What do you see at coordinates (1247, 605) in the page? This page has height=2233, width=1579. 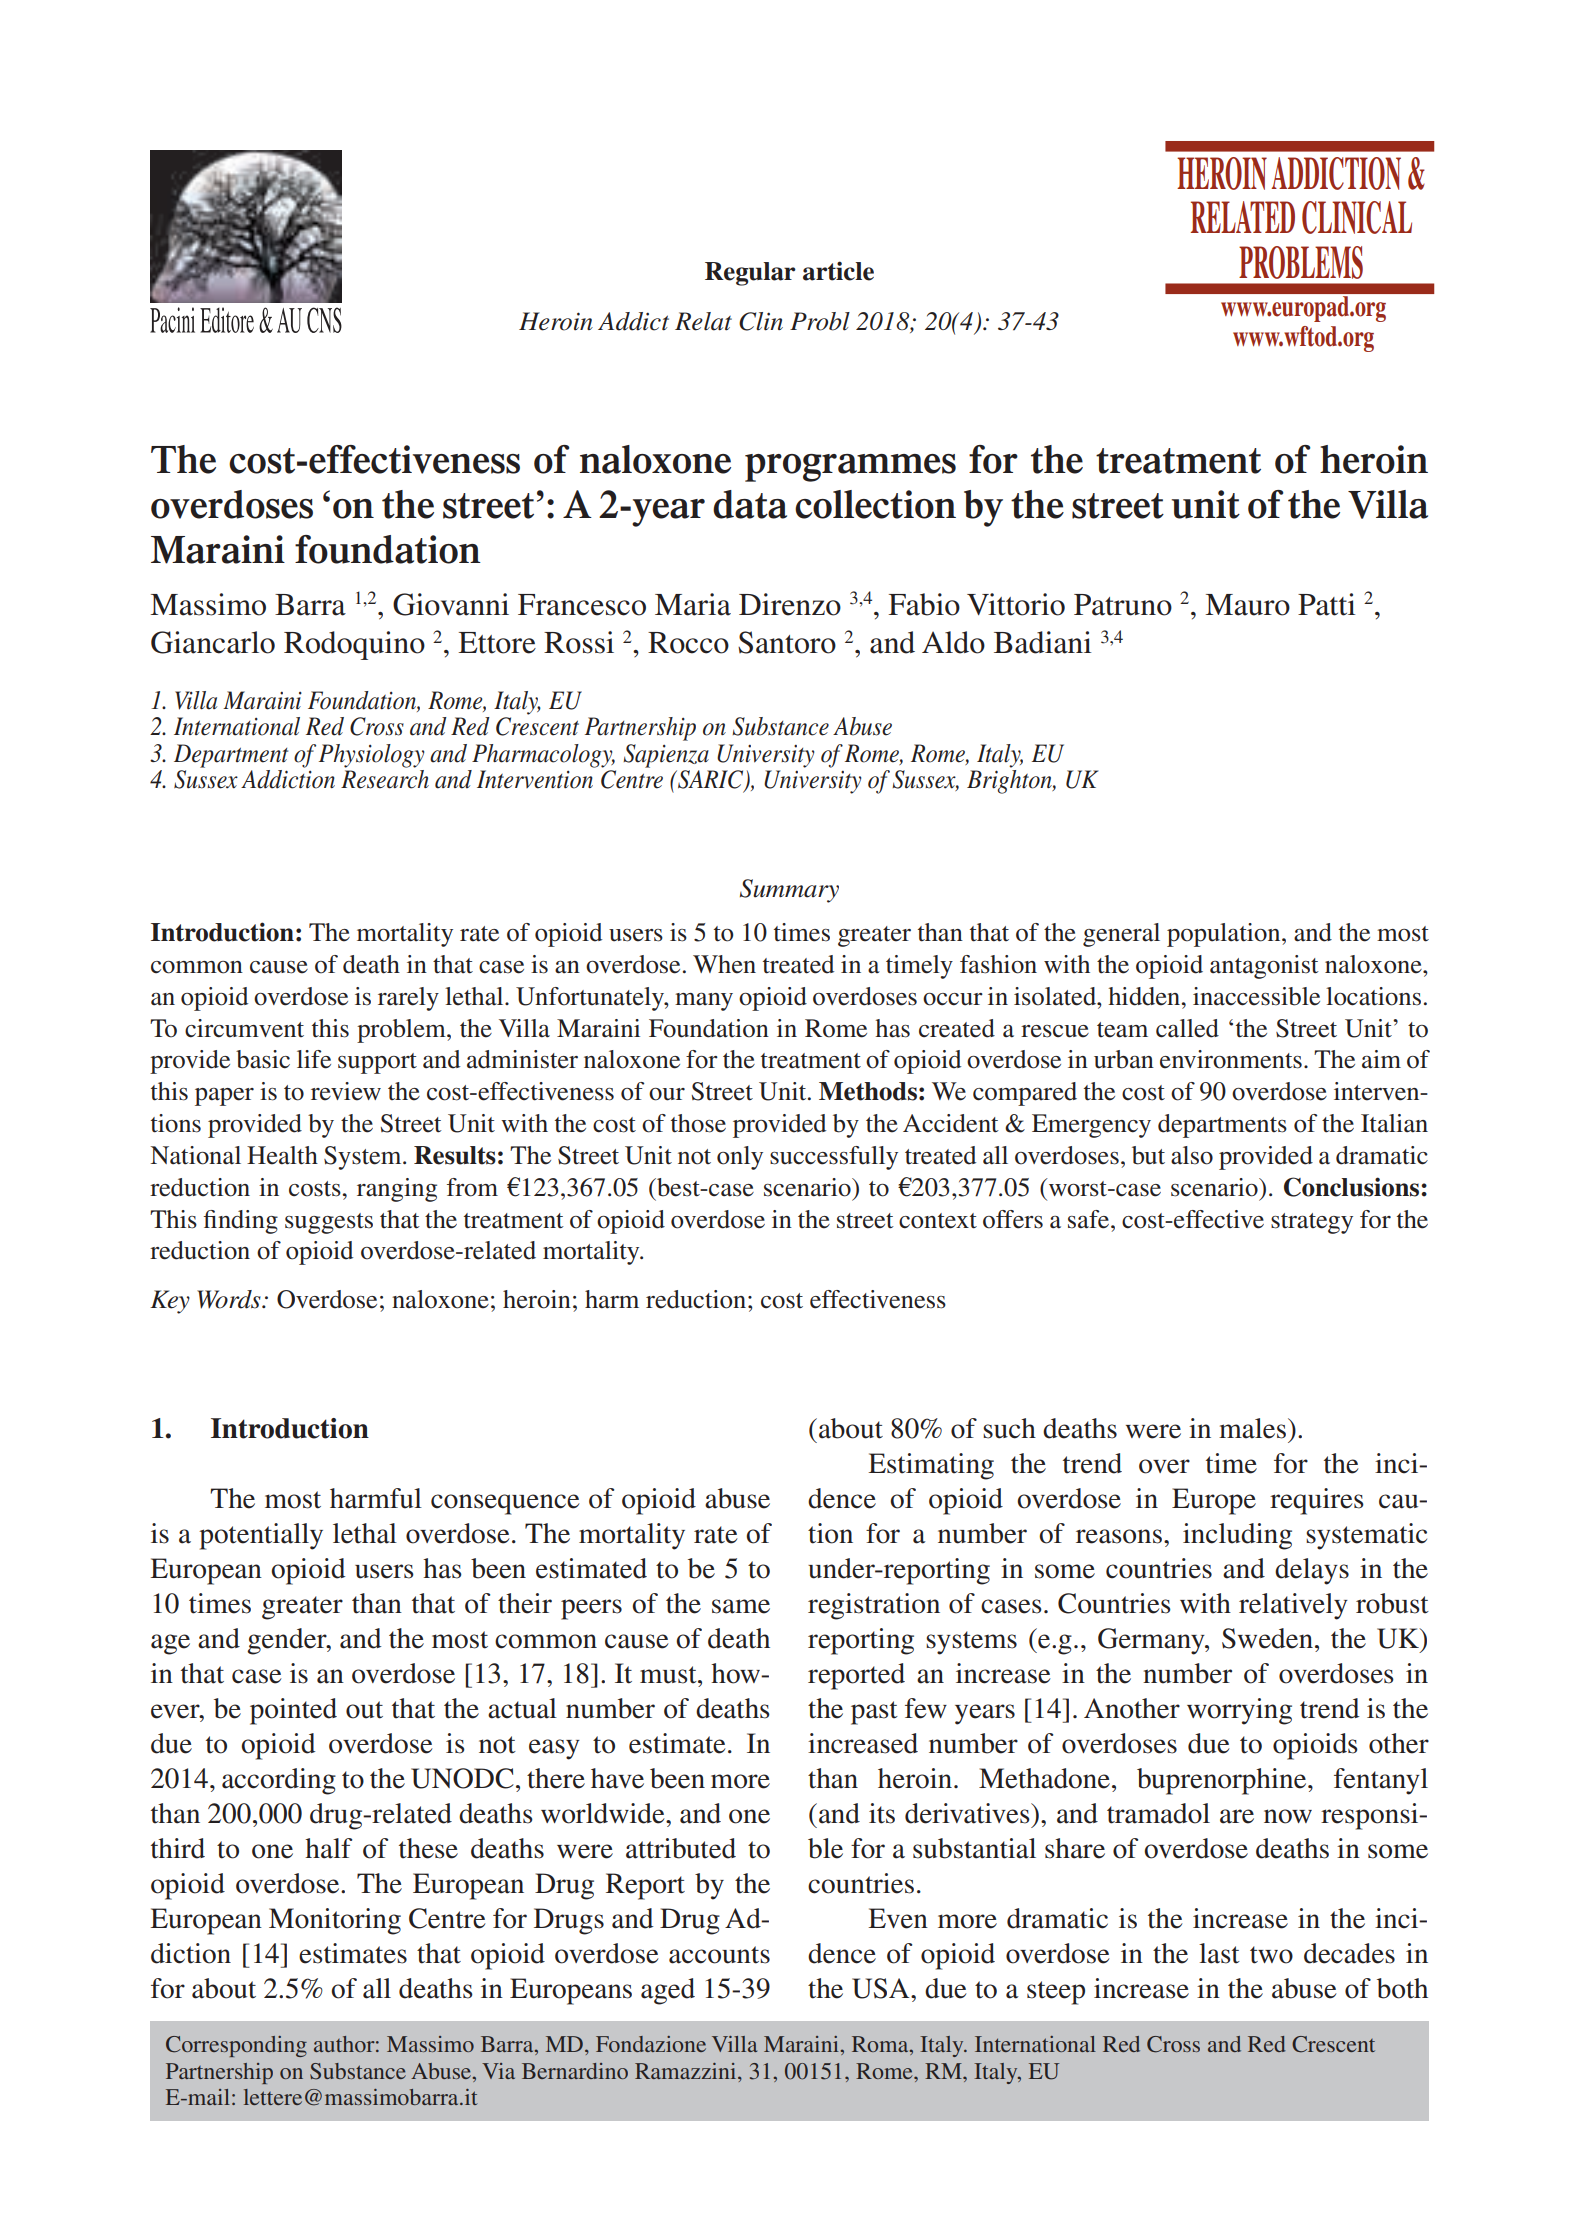 I see `Mauro` at bounding box center [1247, 605].
